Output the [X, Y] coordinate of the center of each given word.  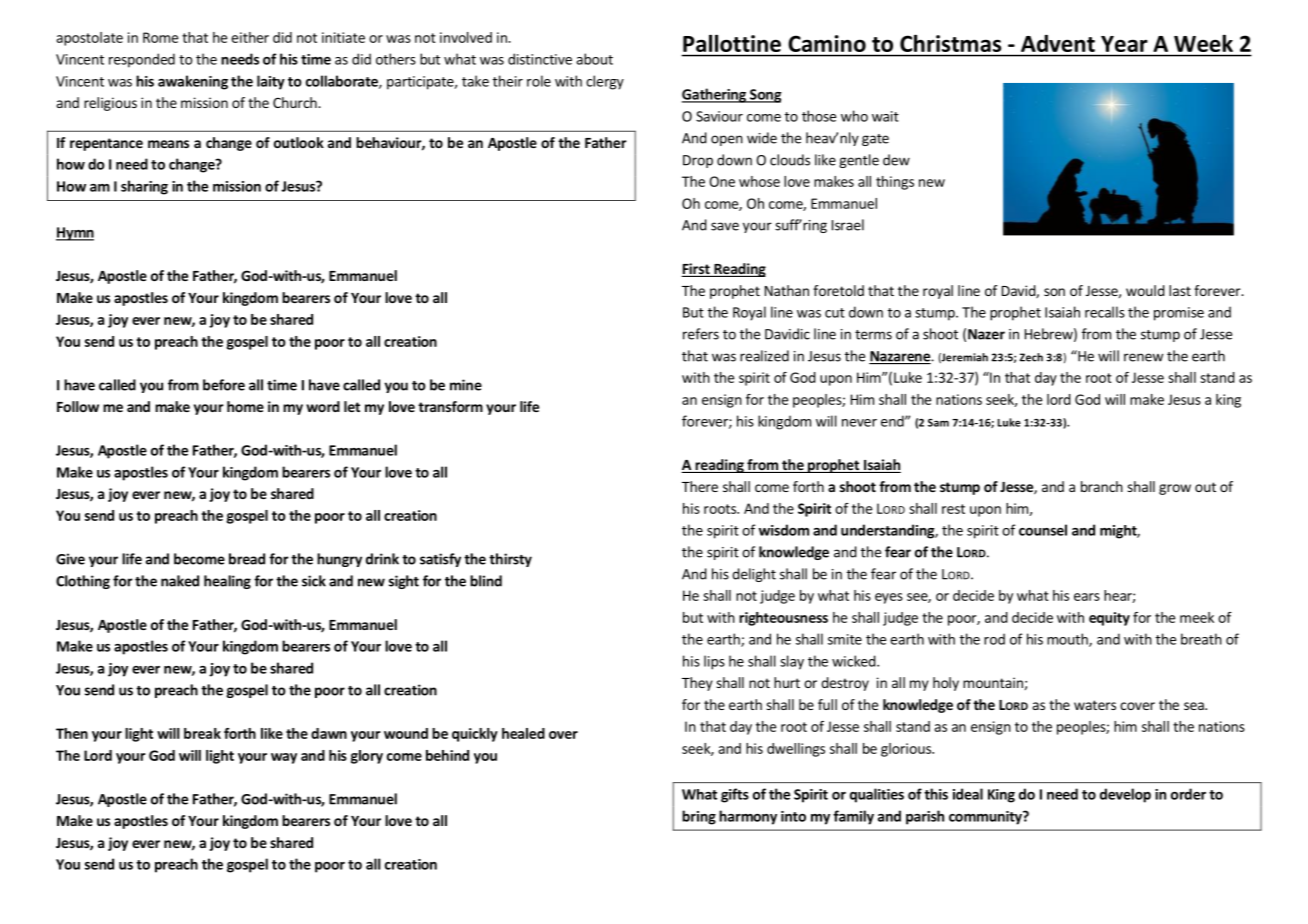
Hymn [75, 234]
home [245, 406]
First [696, 270]
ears [1087, 597]
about [594, 59]
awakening [193, 82]
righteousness [783, 619]
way [284, 758]
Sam [938, 423]
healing [227, 582]
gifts [735, 795]
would [1145, 290]
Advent [1058, 43]
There [700, 486]
